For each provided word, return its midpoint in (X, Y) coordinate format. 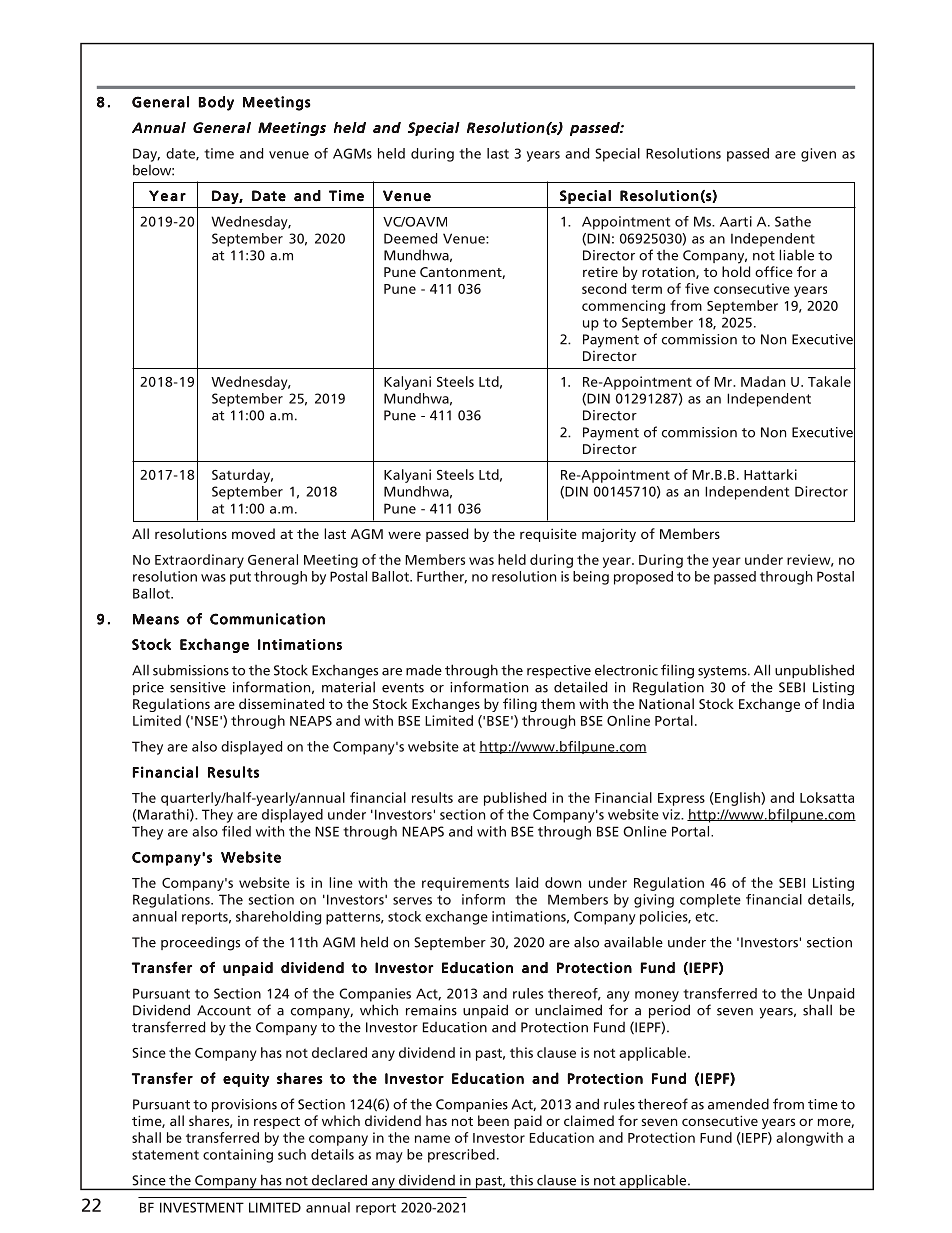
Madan (763, 381)
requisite (548, 535)
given (818, 155)
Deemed (410, 238)
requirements (465, 884)
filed (236, 831)
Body (216, 103)
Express (681, 799)
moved (253, 533)
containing (238, 1156)
